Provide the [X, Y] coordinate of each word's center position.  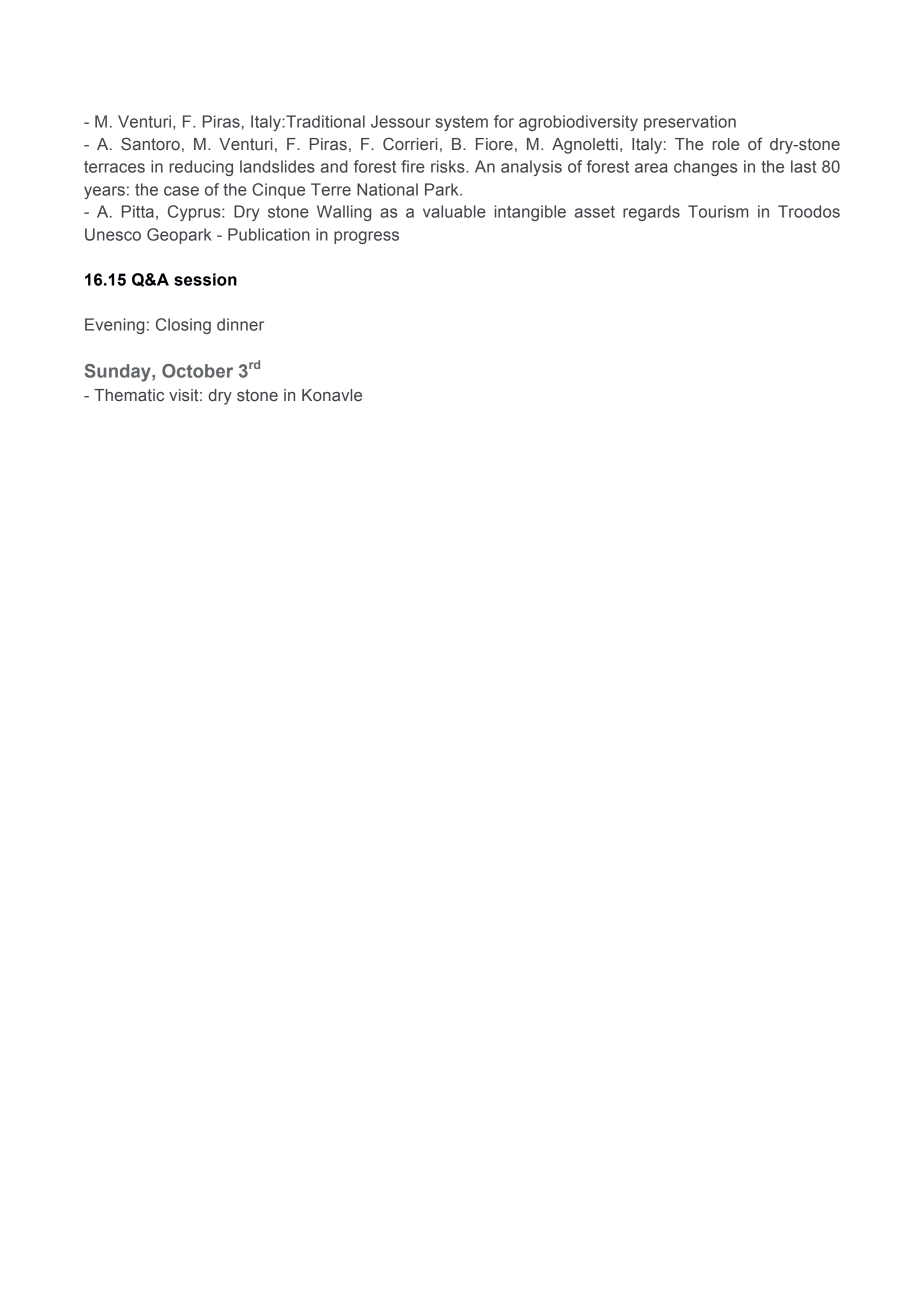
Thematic [129, 395]
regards [651, 213]
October [197, 371]
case [181, 191]
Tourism [718, 211]
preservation [690, 123]
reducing [201, 168]
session [205, 279]
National [387, 189]
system [461, 123]
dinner [240, 324]
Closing [183, 326]
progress [366, 237]
